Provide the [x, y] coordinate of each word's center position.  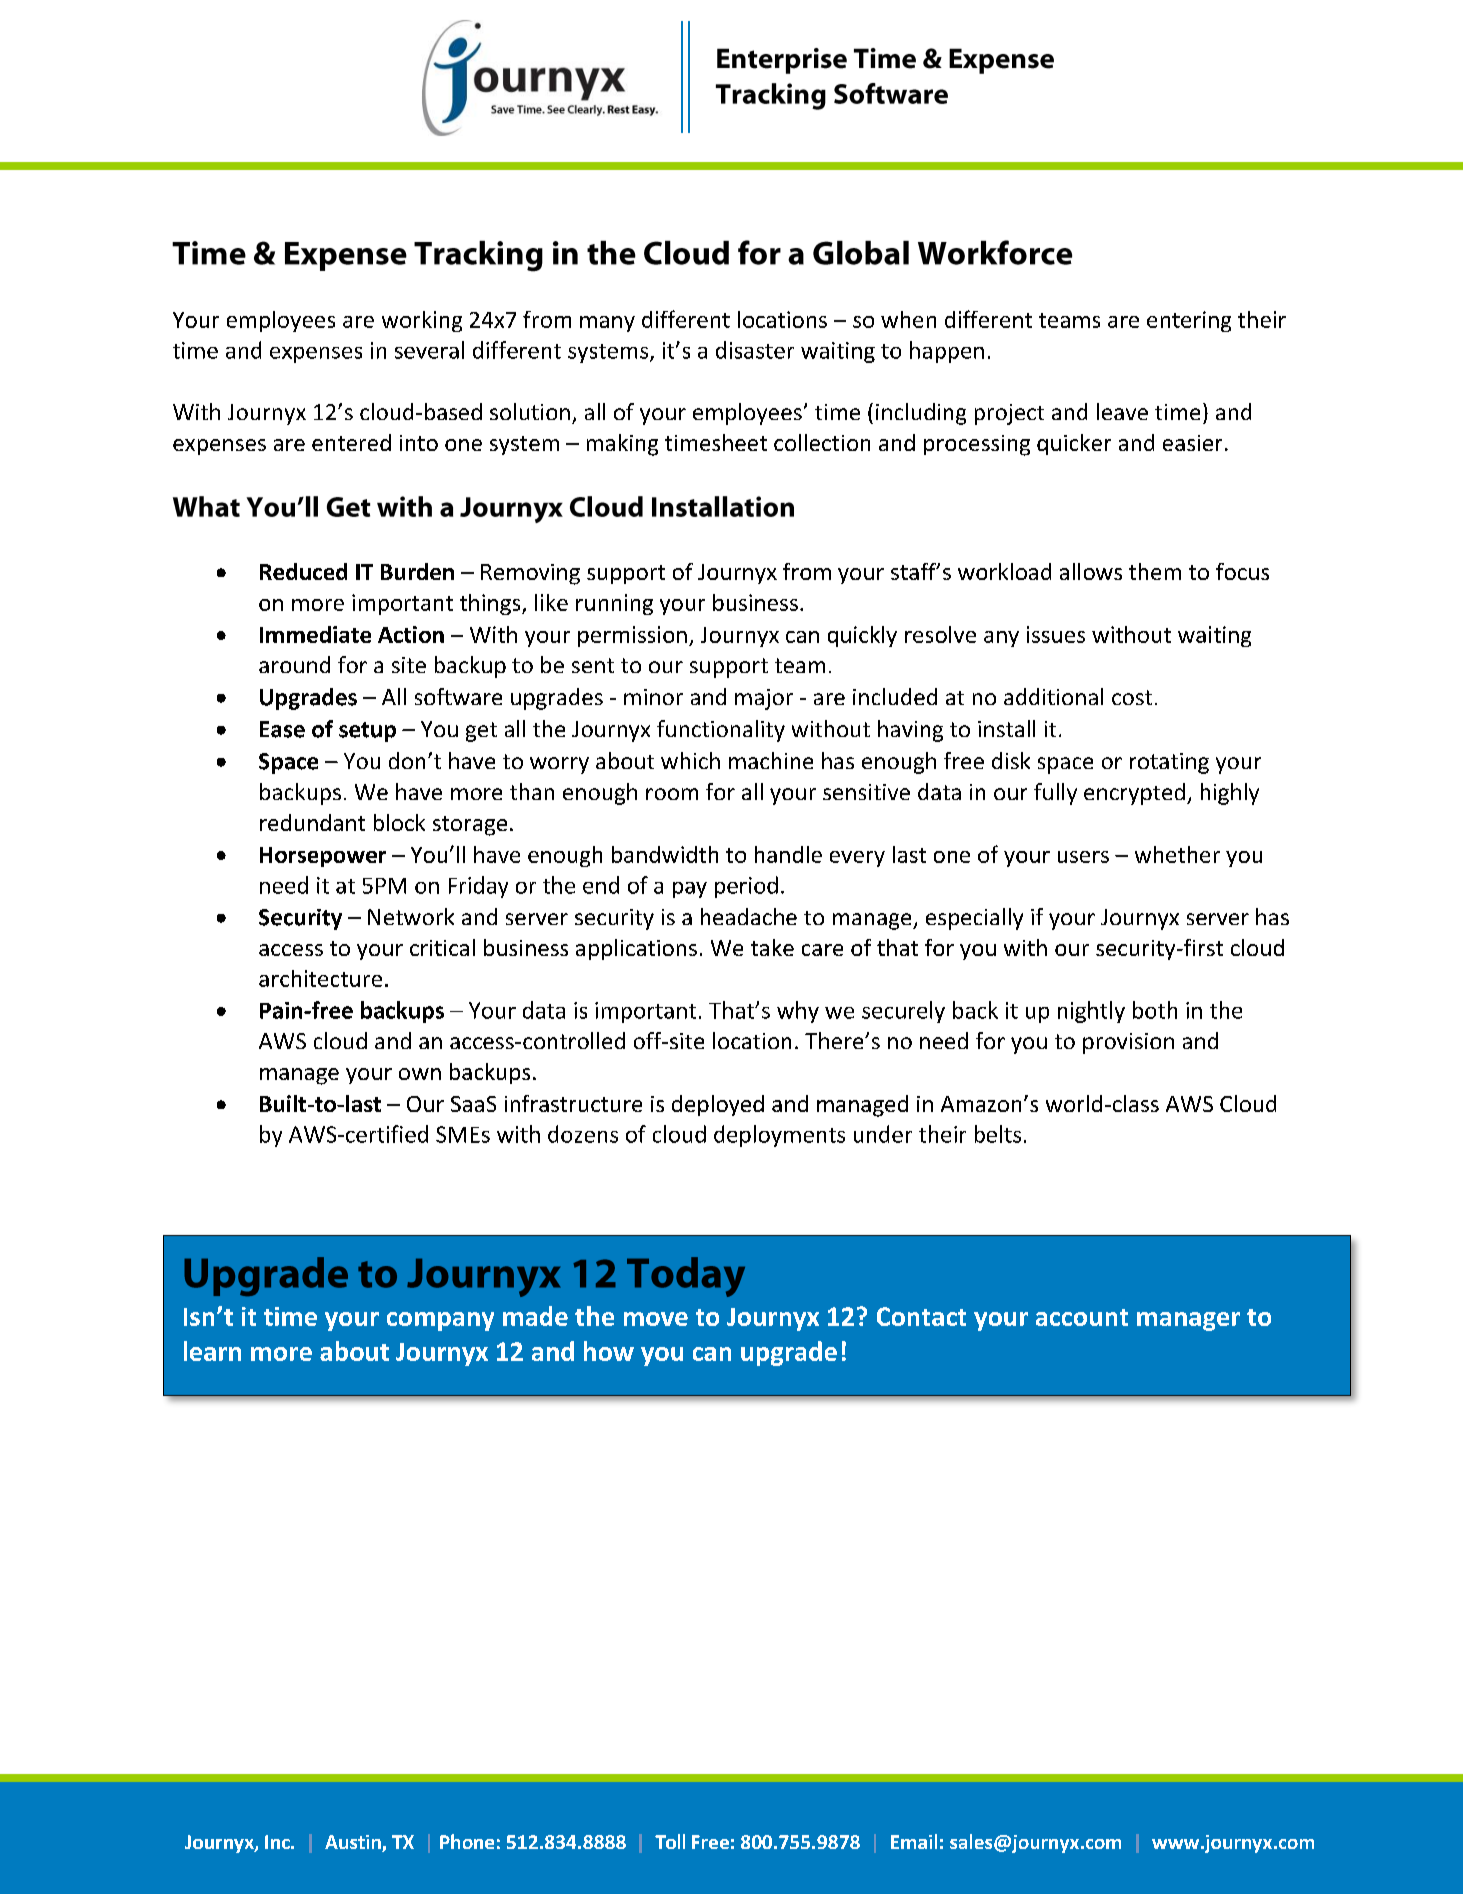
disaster [755, 350]
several [429, 350]
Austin [354, 1843]
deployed [718, 1105]
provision [1128, 1043]
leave [1122, 411]
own [420, 1074]
